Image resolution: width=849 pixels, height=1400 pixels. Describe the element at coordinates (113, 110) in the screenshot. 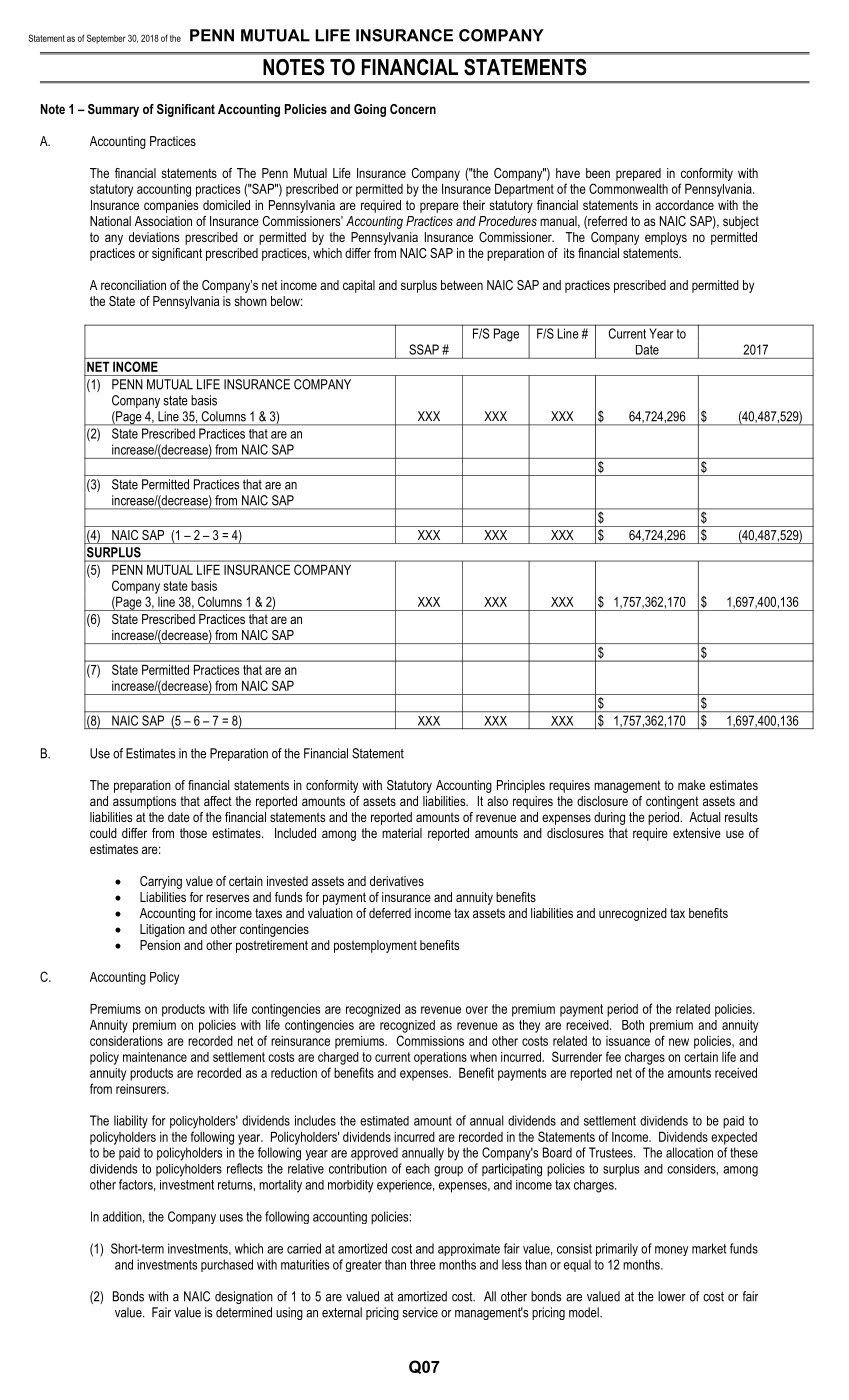

I see `Summary` at that location.
